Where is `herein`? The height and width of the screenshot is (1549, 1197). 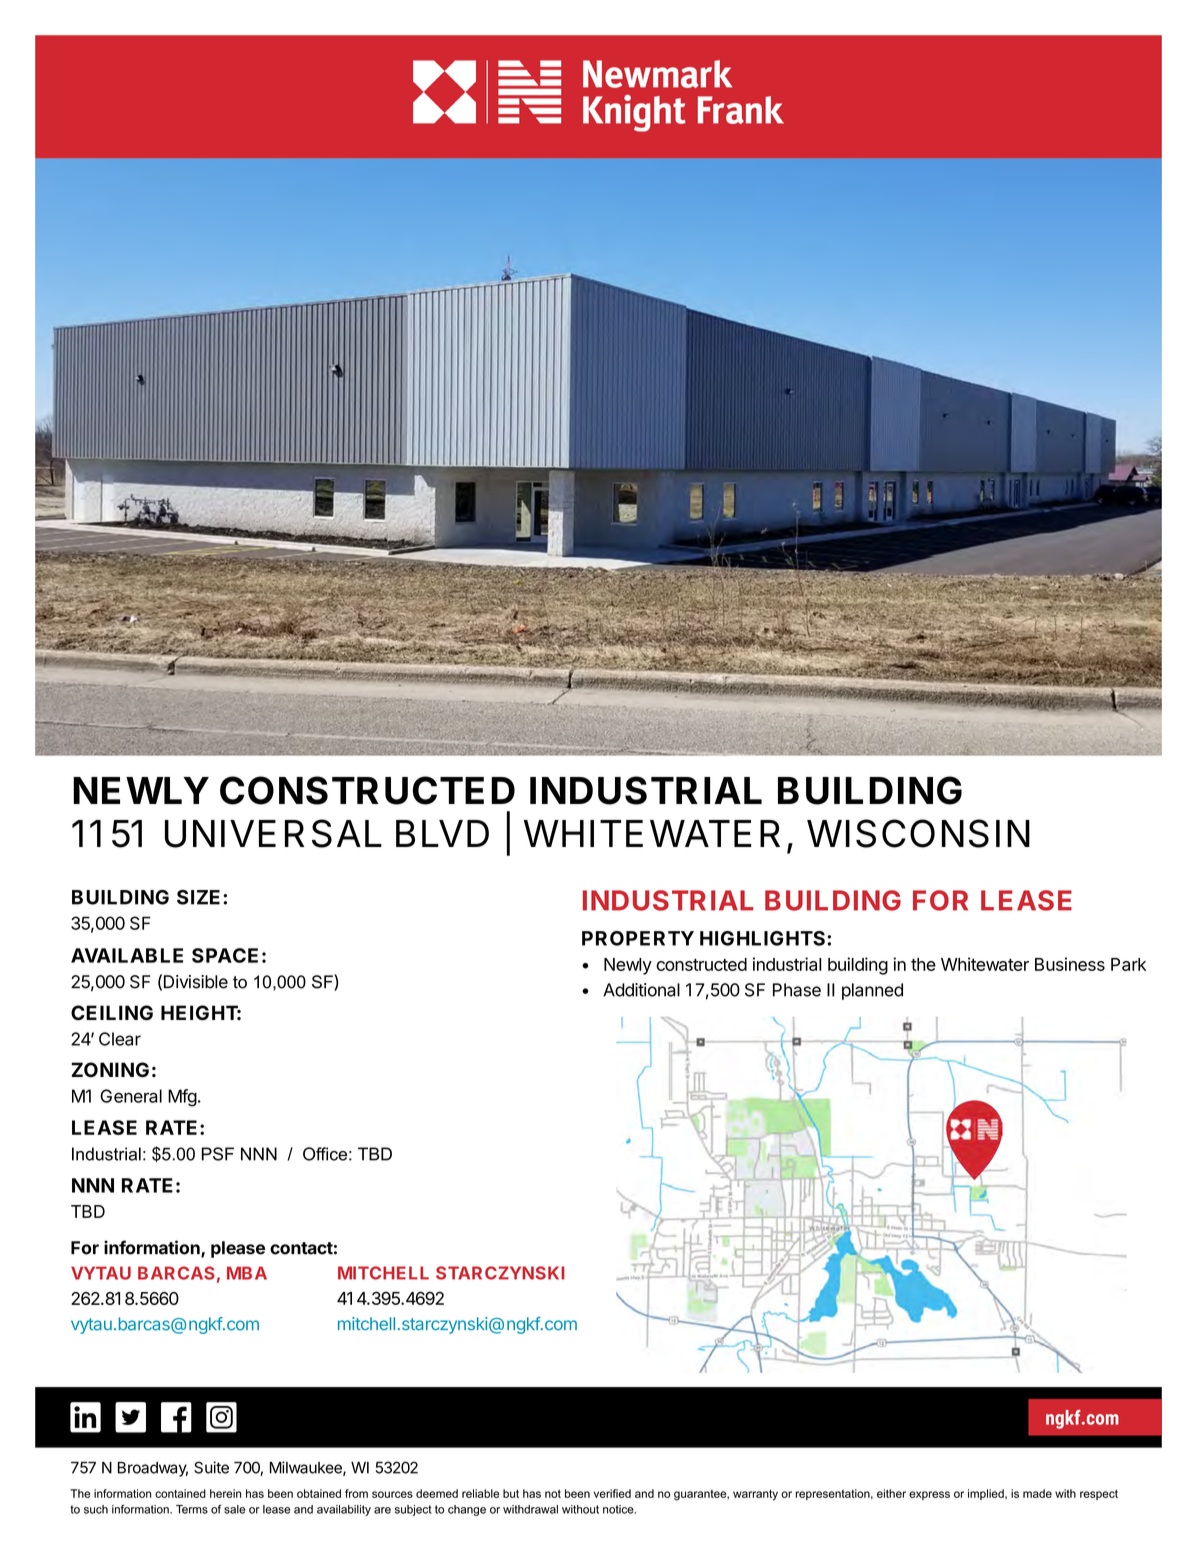
herein is located at coordinates (225, 1493).
